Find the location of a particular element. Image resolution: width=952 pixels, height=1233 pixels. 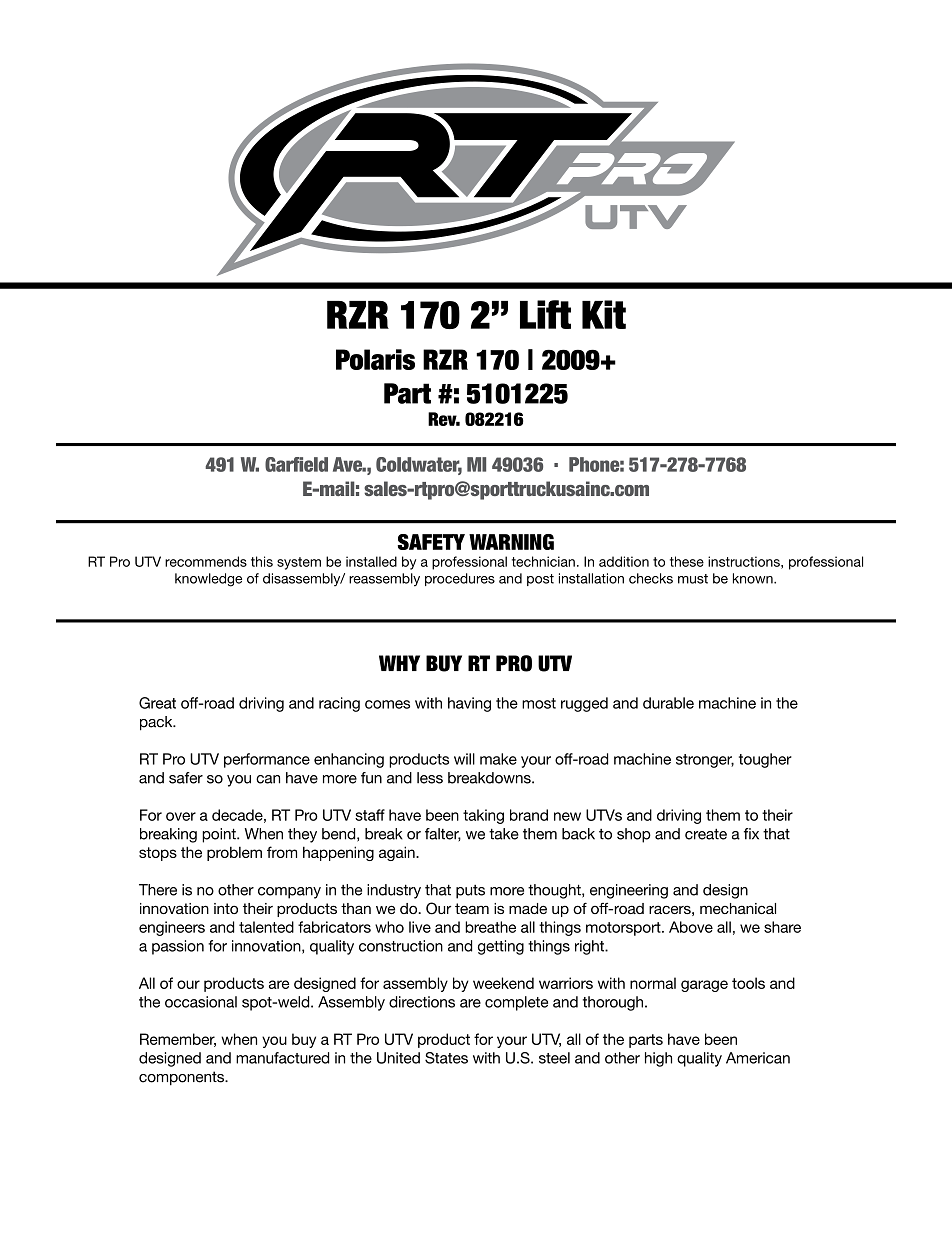

Polaris is located at coordinates (375, 359).
